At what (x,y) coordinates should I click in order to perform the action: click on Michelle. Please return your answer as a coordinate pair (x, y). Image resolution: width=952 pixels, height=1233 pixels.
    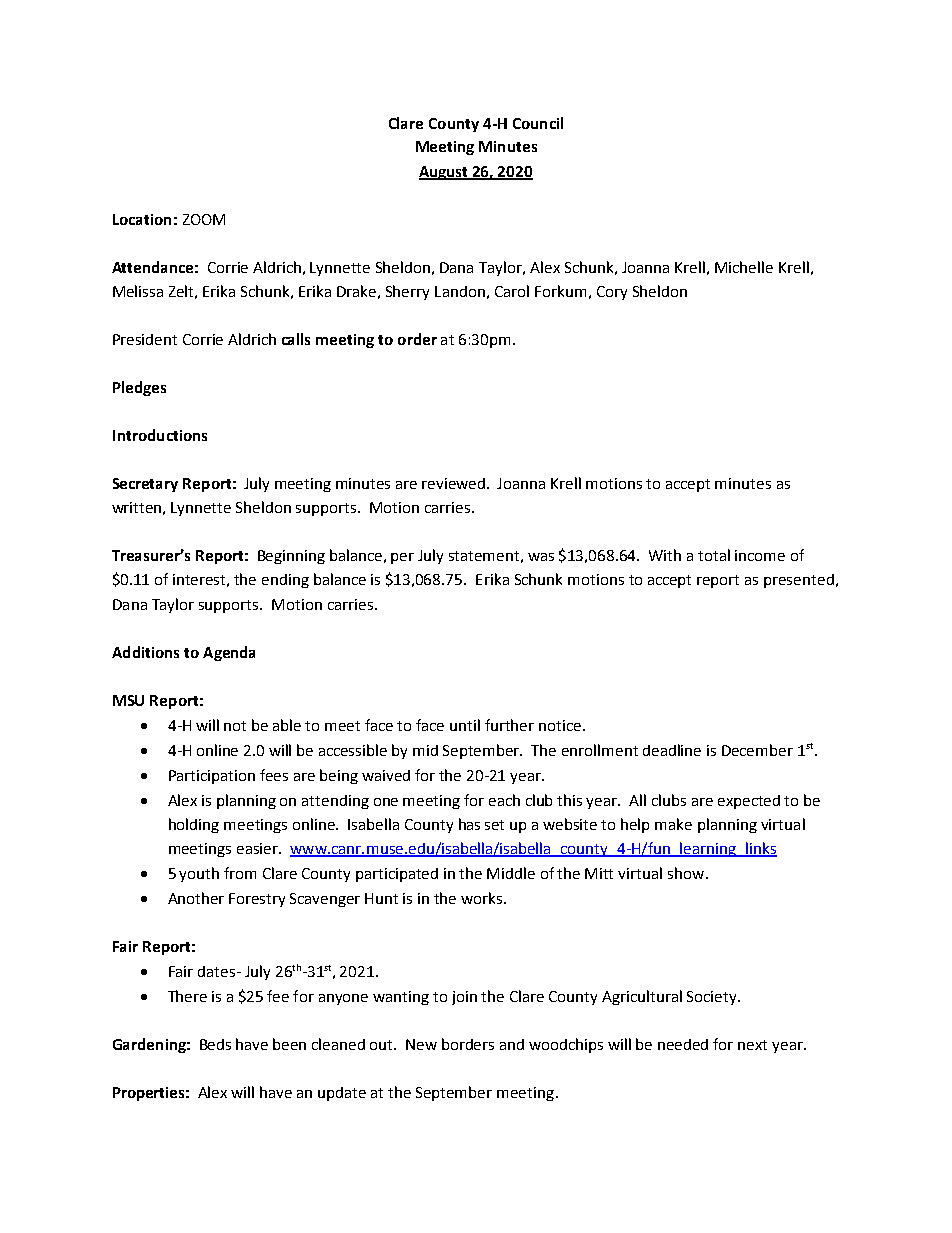
    Looking at the image, I should click on (744, 267).
